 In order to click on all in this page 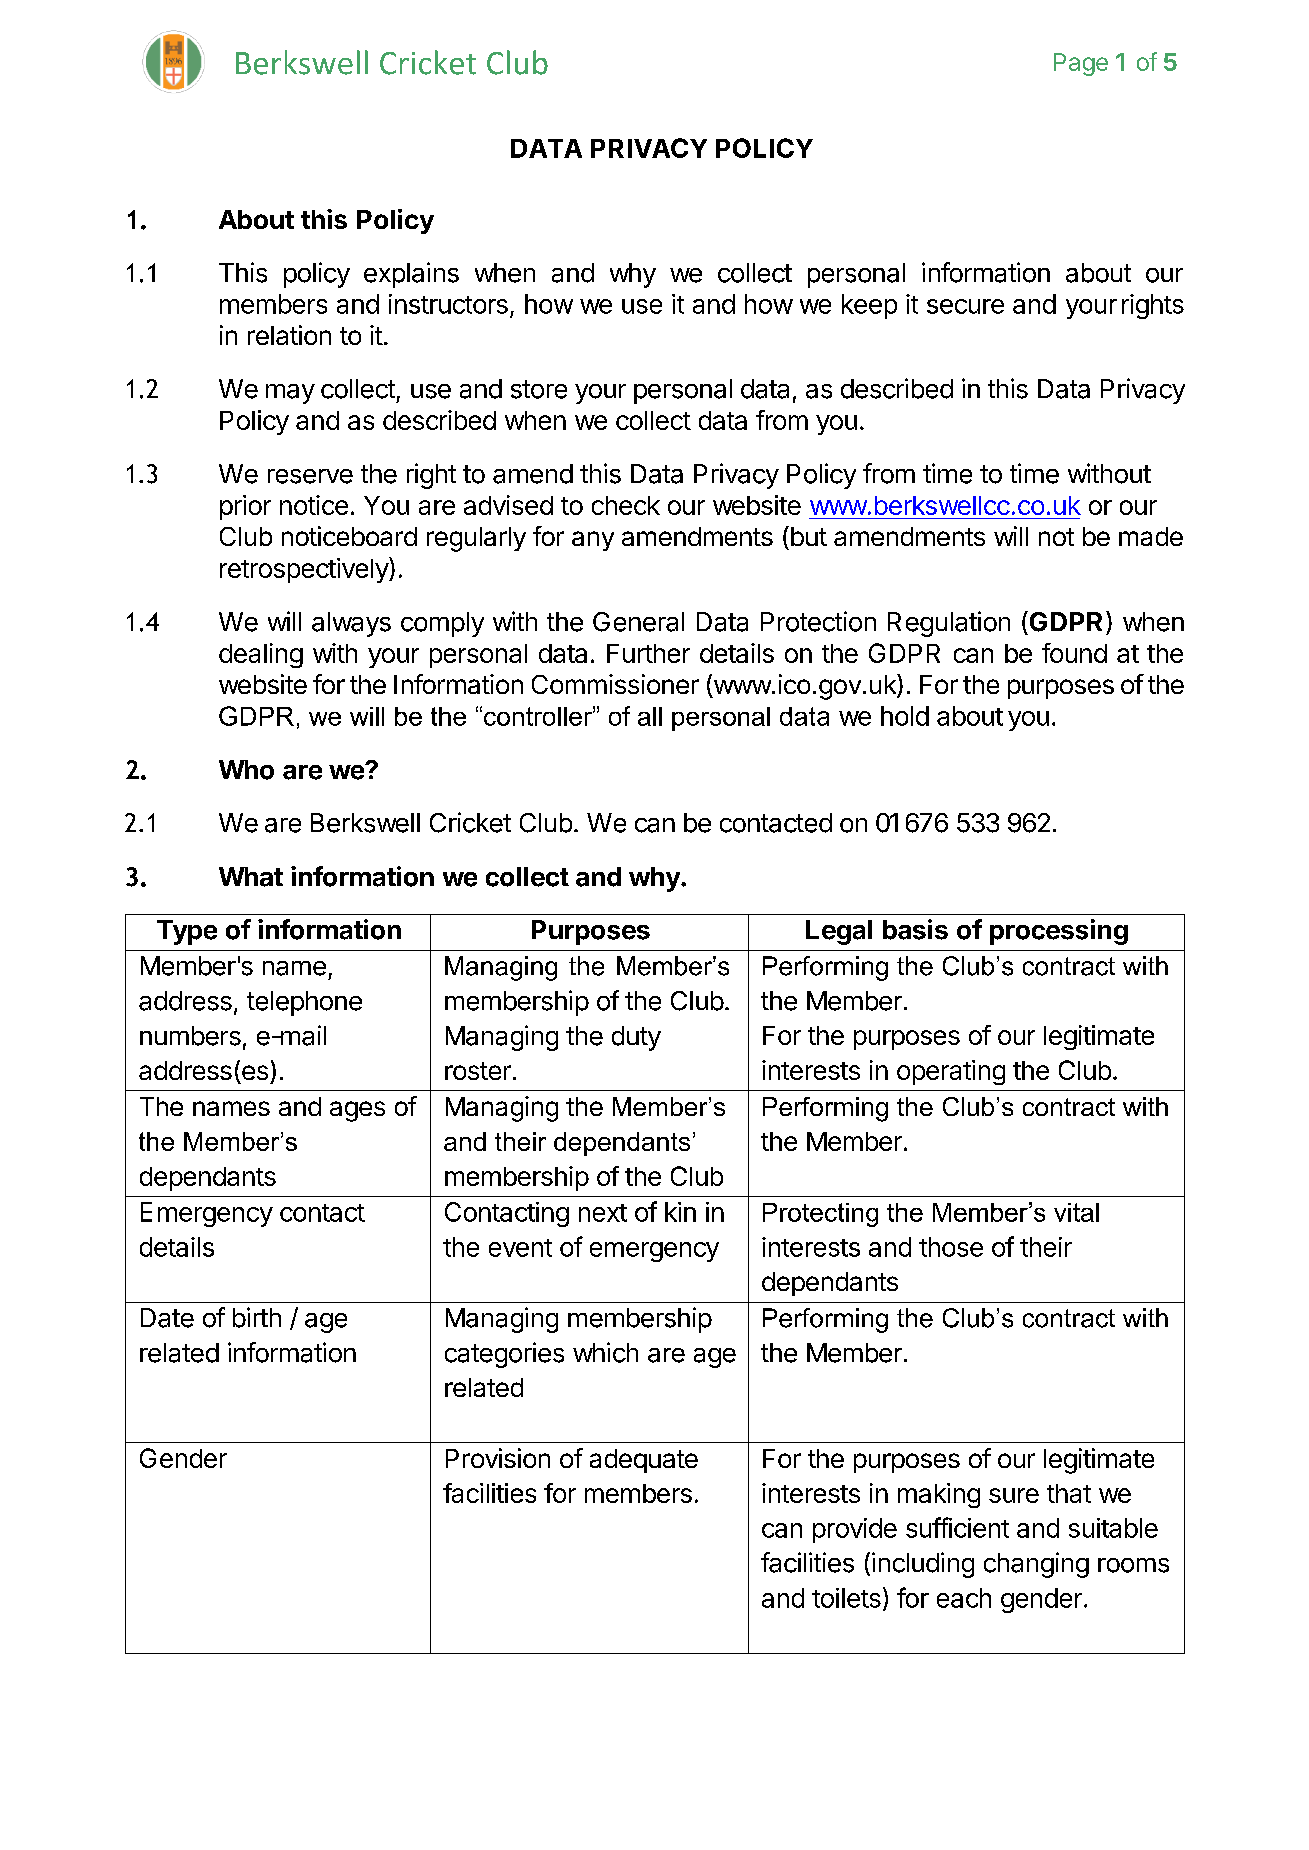, I will do `click(650, 716)`.
